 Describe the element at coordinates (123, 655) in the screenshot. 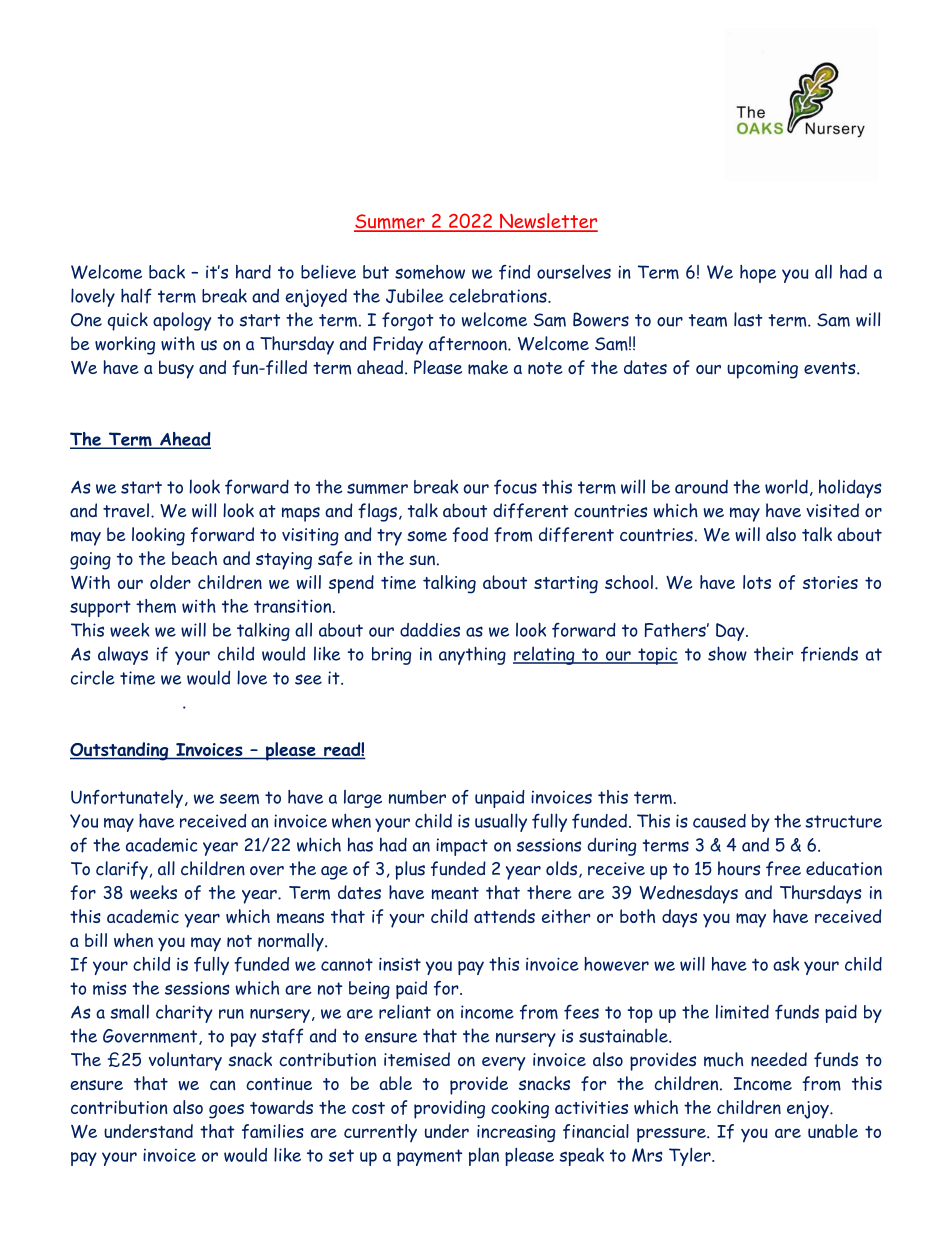

I see `always` at that location.
